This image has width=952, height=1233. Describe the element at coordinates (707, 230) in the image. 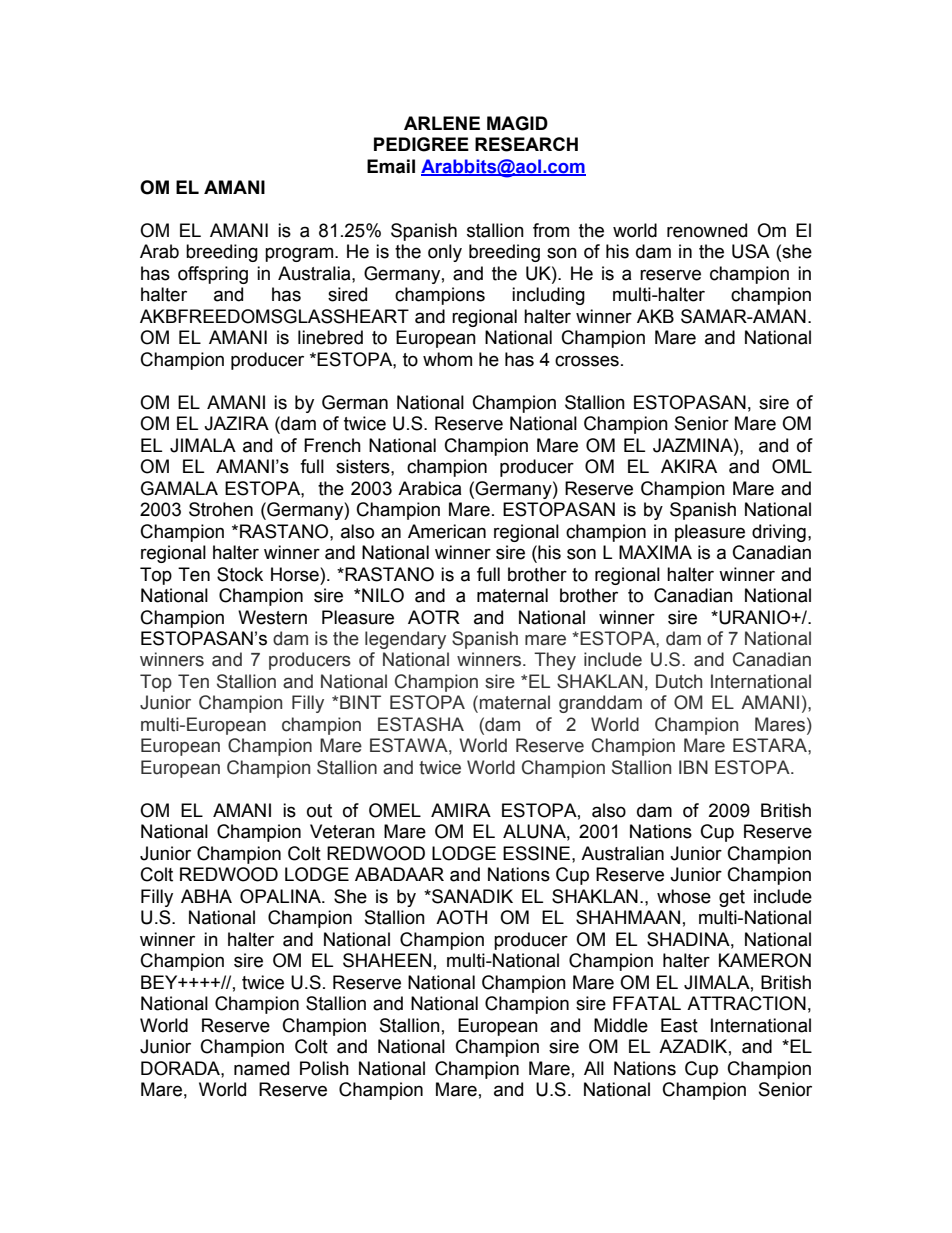

I see `renowned` at that location.
